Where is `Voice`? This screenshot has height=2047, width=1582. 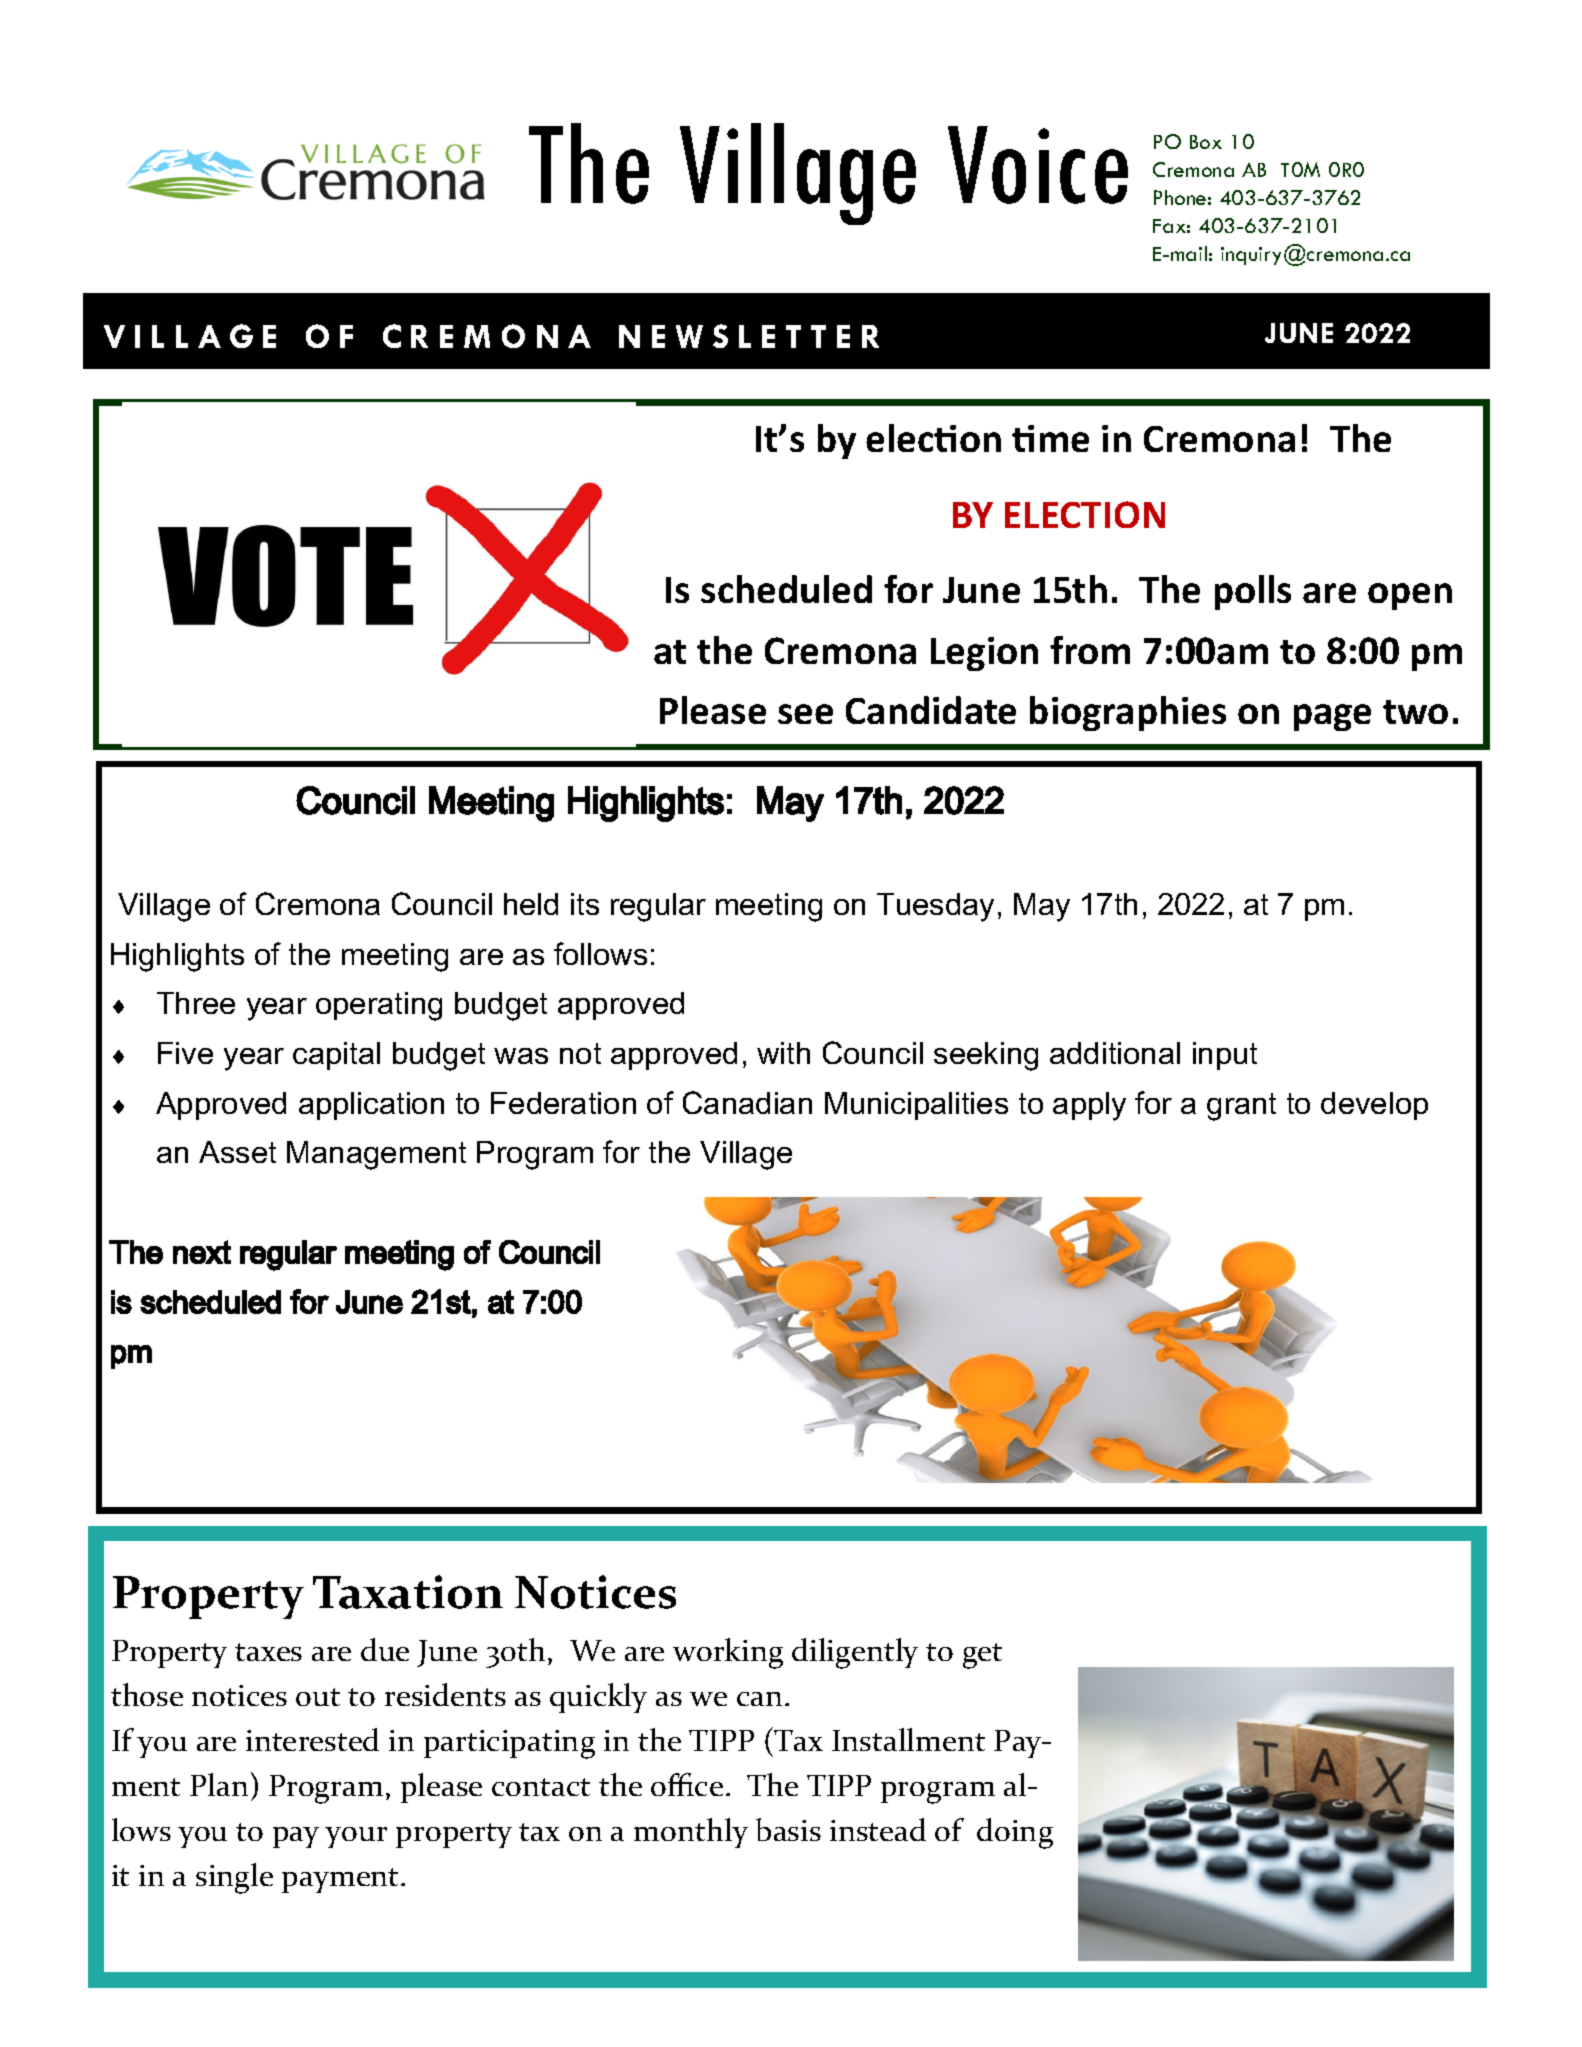
Voice is located at coordinates (1038, 165).
